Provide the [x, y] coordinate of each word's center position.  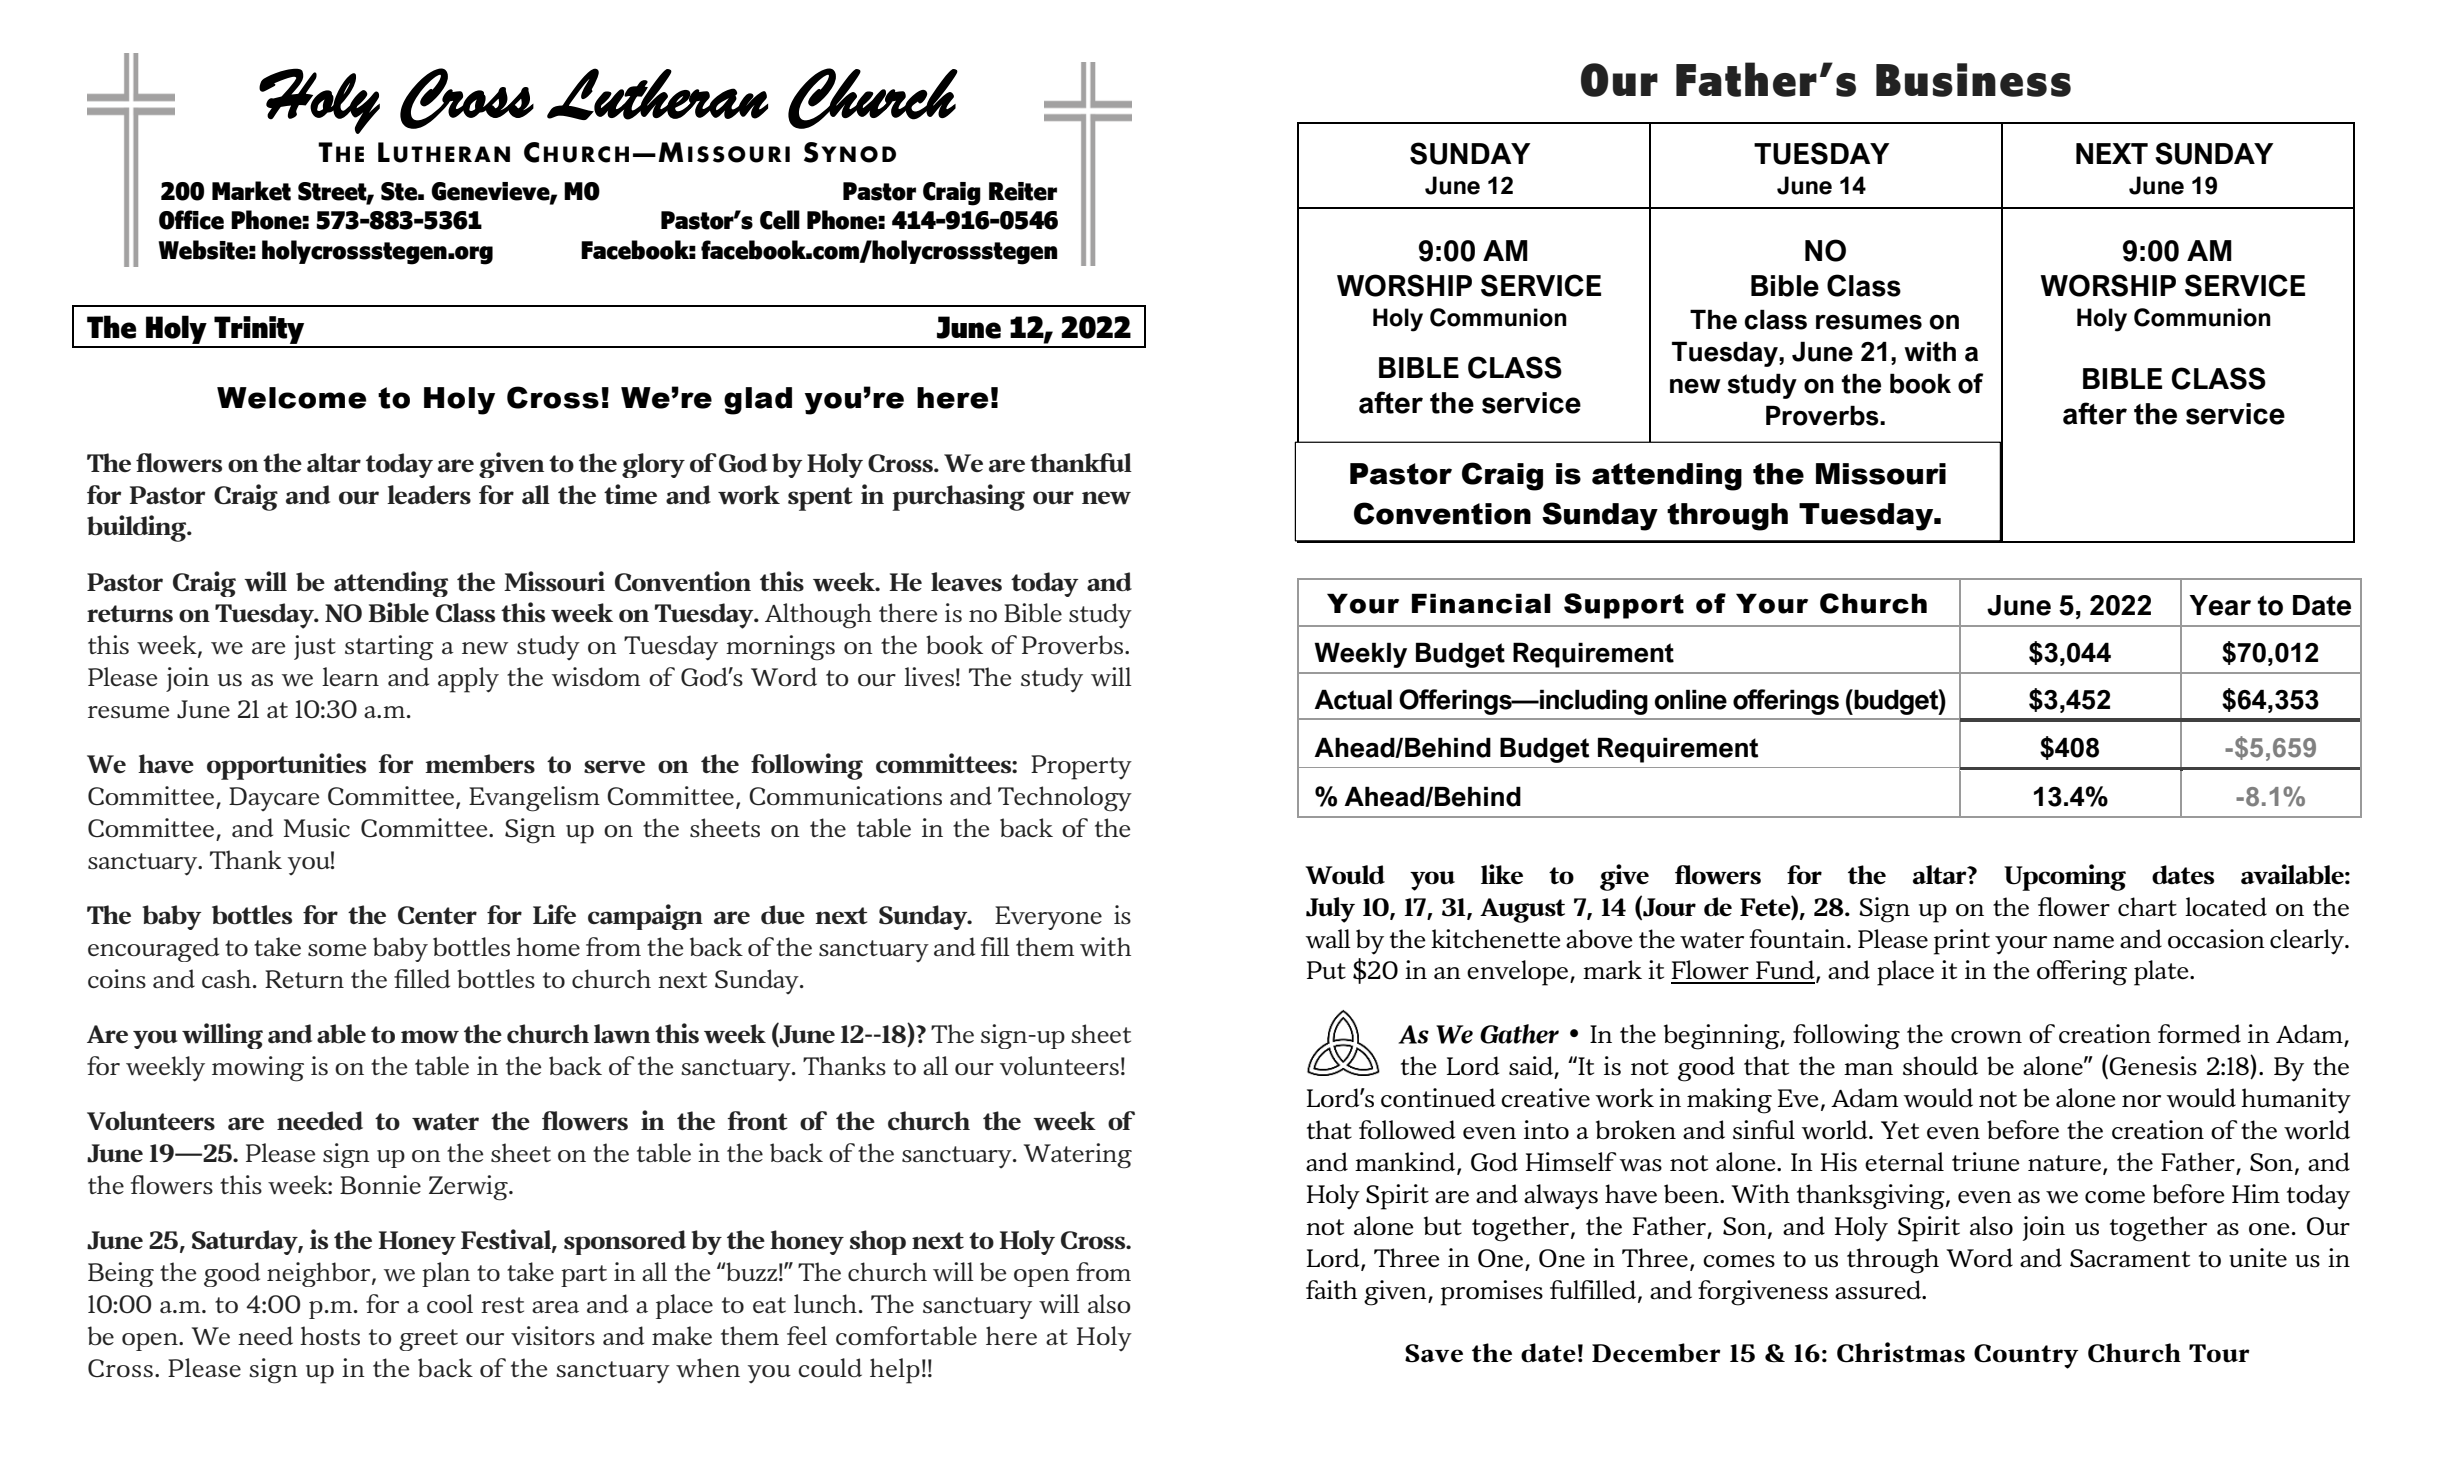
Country [2026, 1356]
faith [1331, 1290]
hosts [330, 1336]
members [480, 764]
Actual [1353, 699]
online [1690, 699]
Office [191, 220]
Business [1973, 80]
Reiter [1023, 191]
